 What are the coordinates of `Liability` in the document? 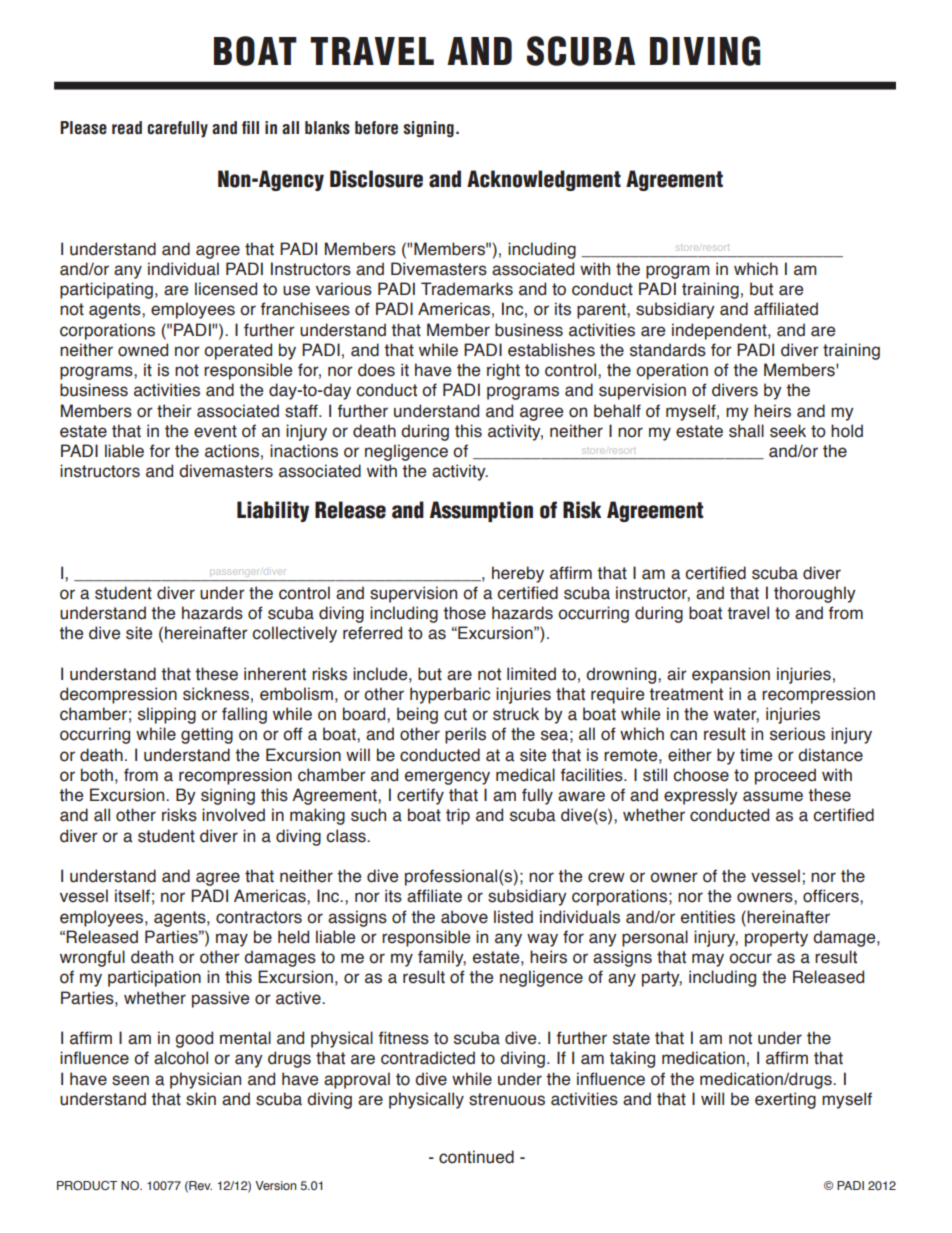 It's located at (273, 511).
